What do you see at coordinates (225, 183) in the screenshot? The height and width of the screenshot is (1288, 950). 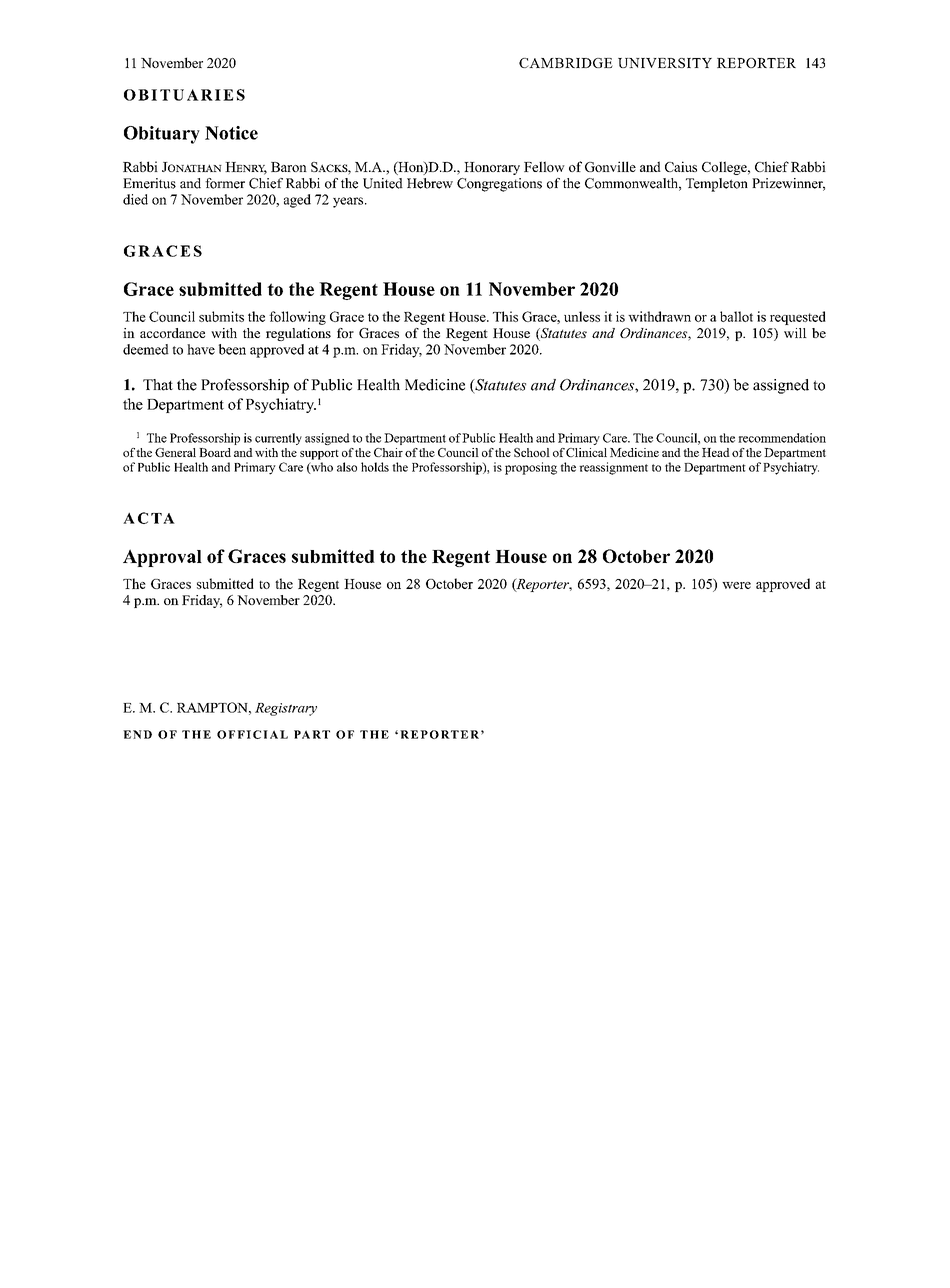 I see `former` at bounding box center [225, 183].
